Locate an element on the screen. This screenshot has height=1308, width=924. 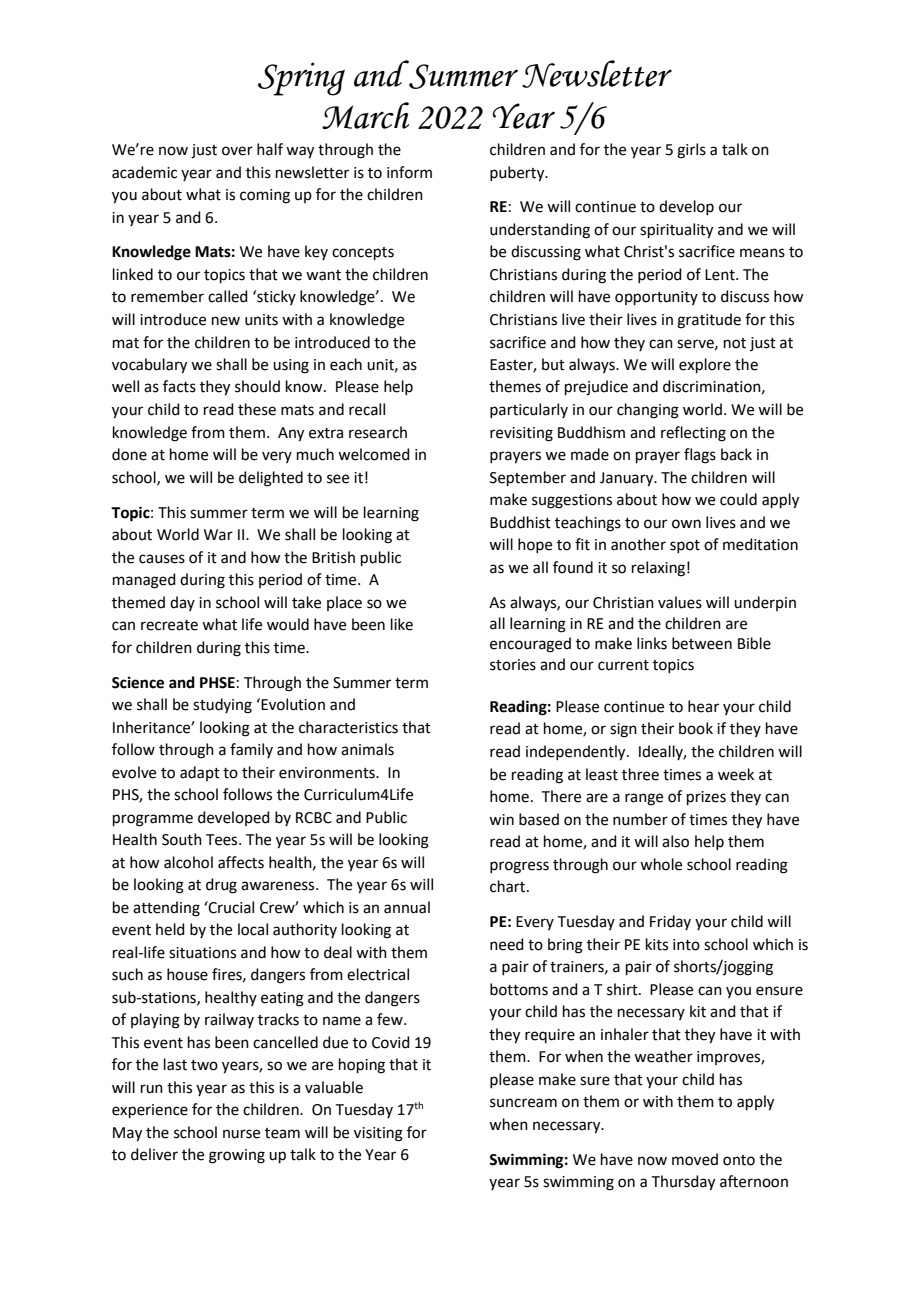
moved is located at coordinates (695, 1159).
